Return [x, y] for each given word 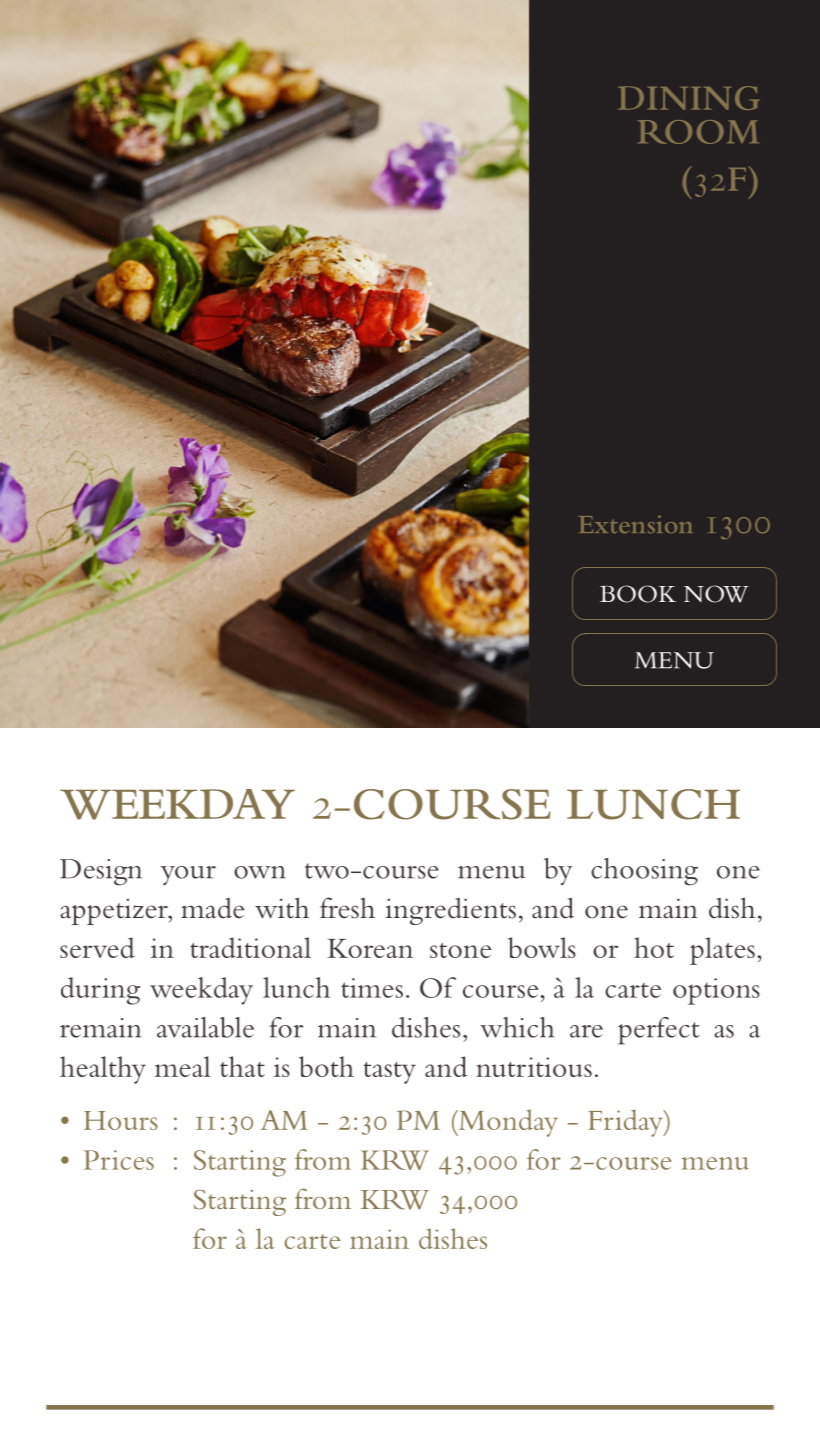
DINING [689, 98]
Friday [626, 1123]
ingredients [450, 911]
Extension [635, 524]
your [188, 876]
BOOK [638, 594]
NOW [716, 594]
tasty [390, 1073]
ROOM [698, 132]
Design [101, 872]
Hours [121, 1120]
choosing [644, 872]
